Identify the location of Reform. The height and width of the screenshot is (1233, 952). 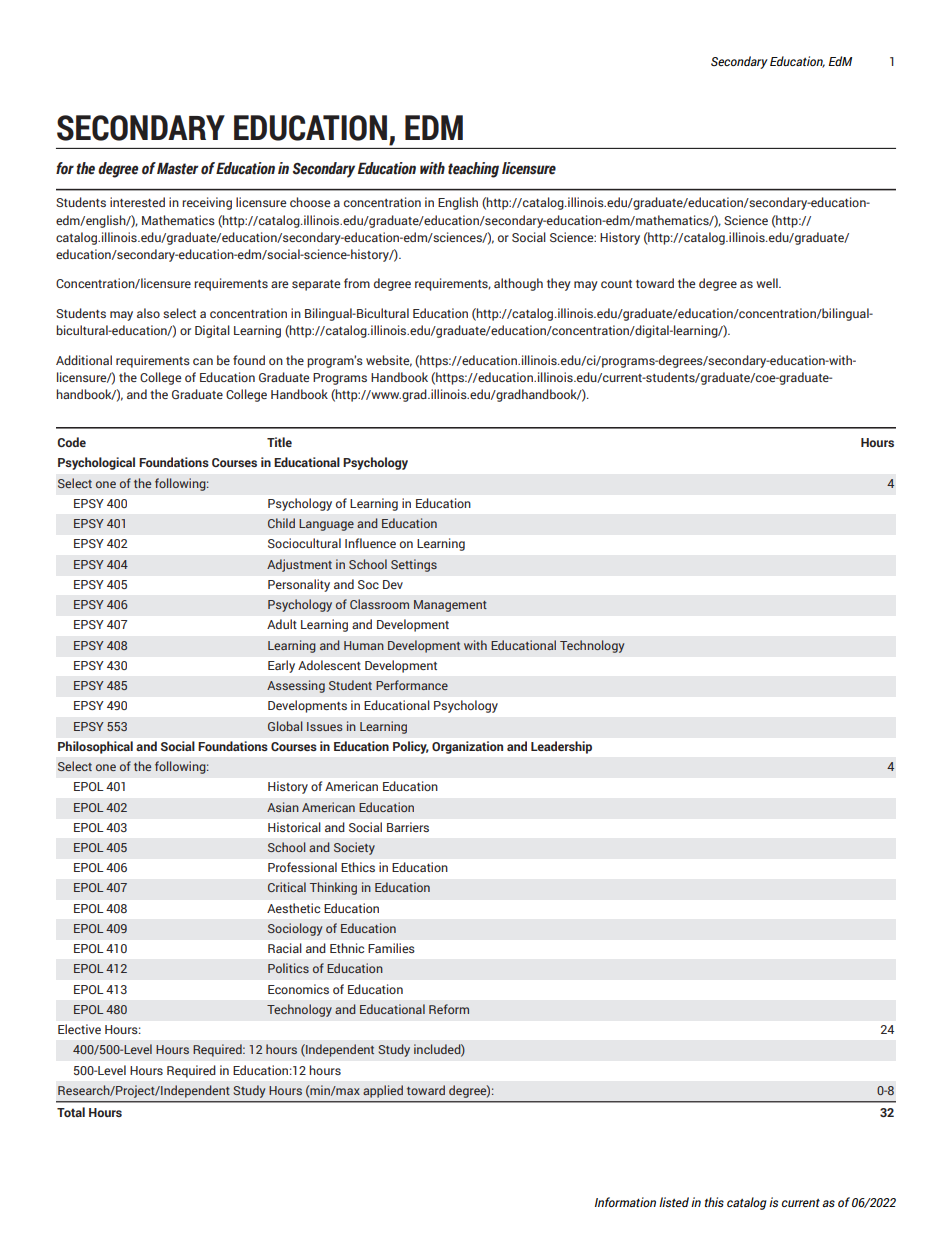
(449, 1009).
